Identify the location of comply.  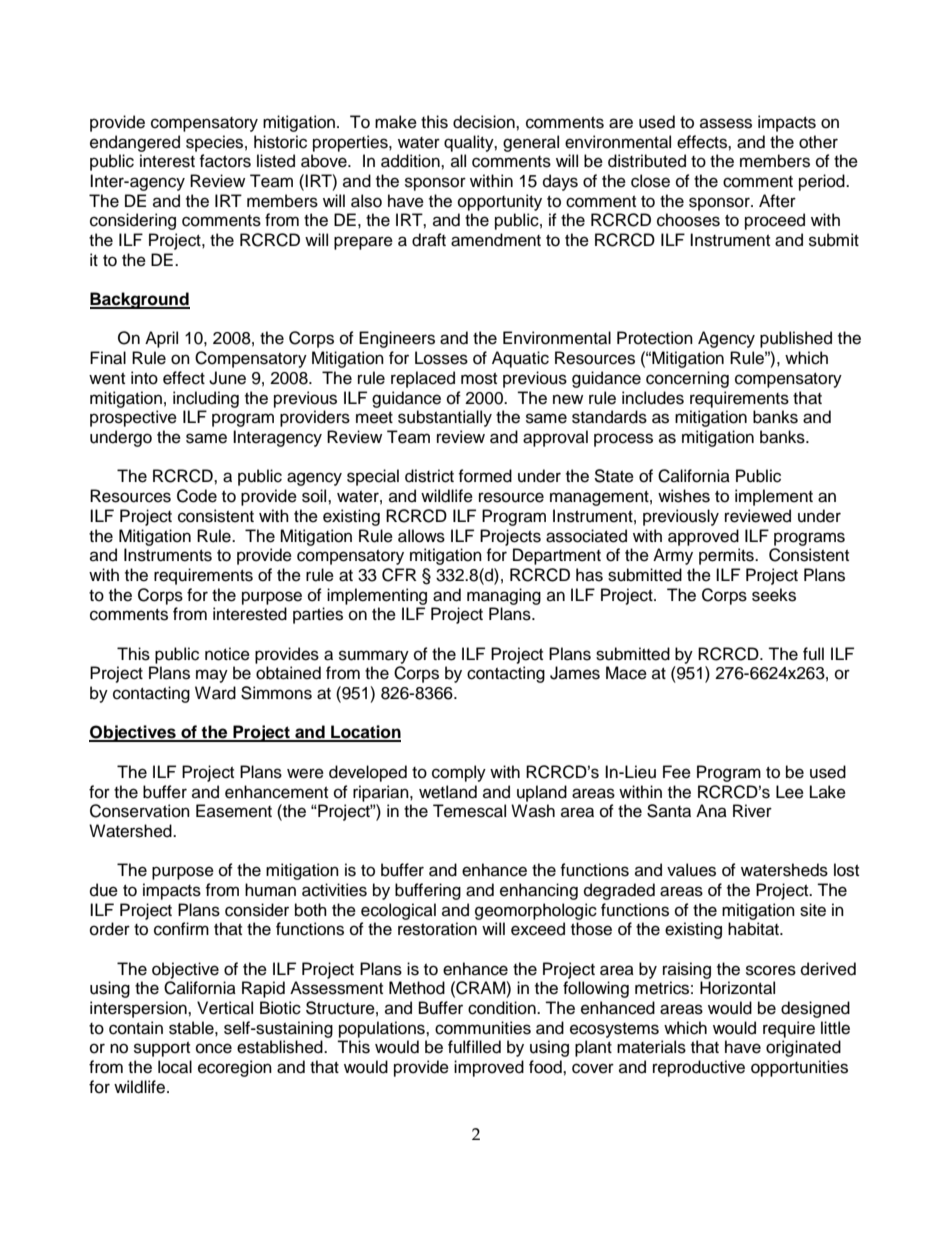
(459, 773).
